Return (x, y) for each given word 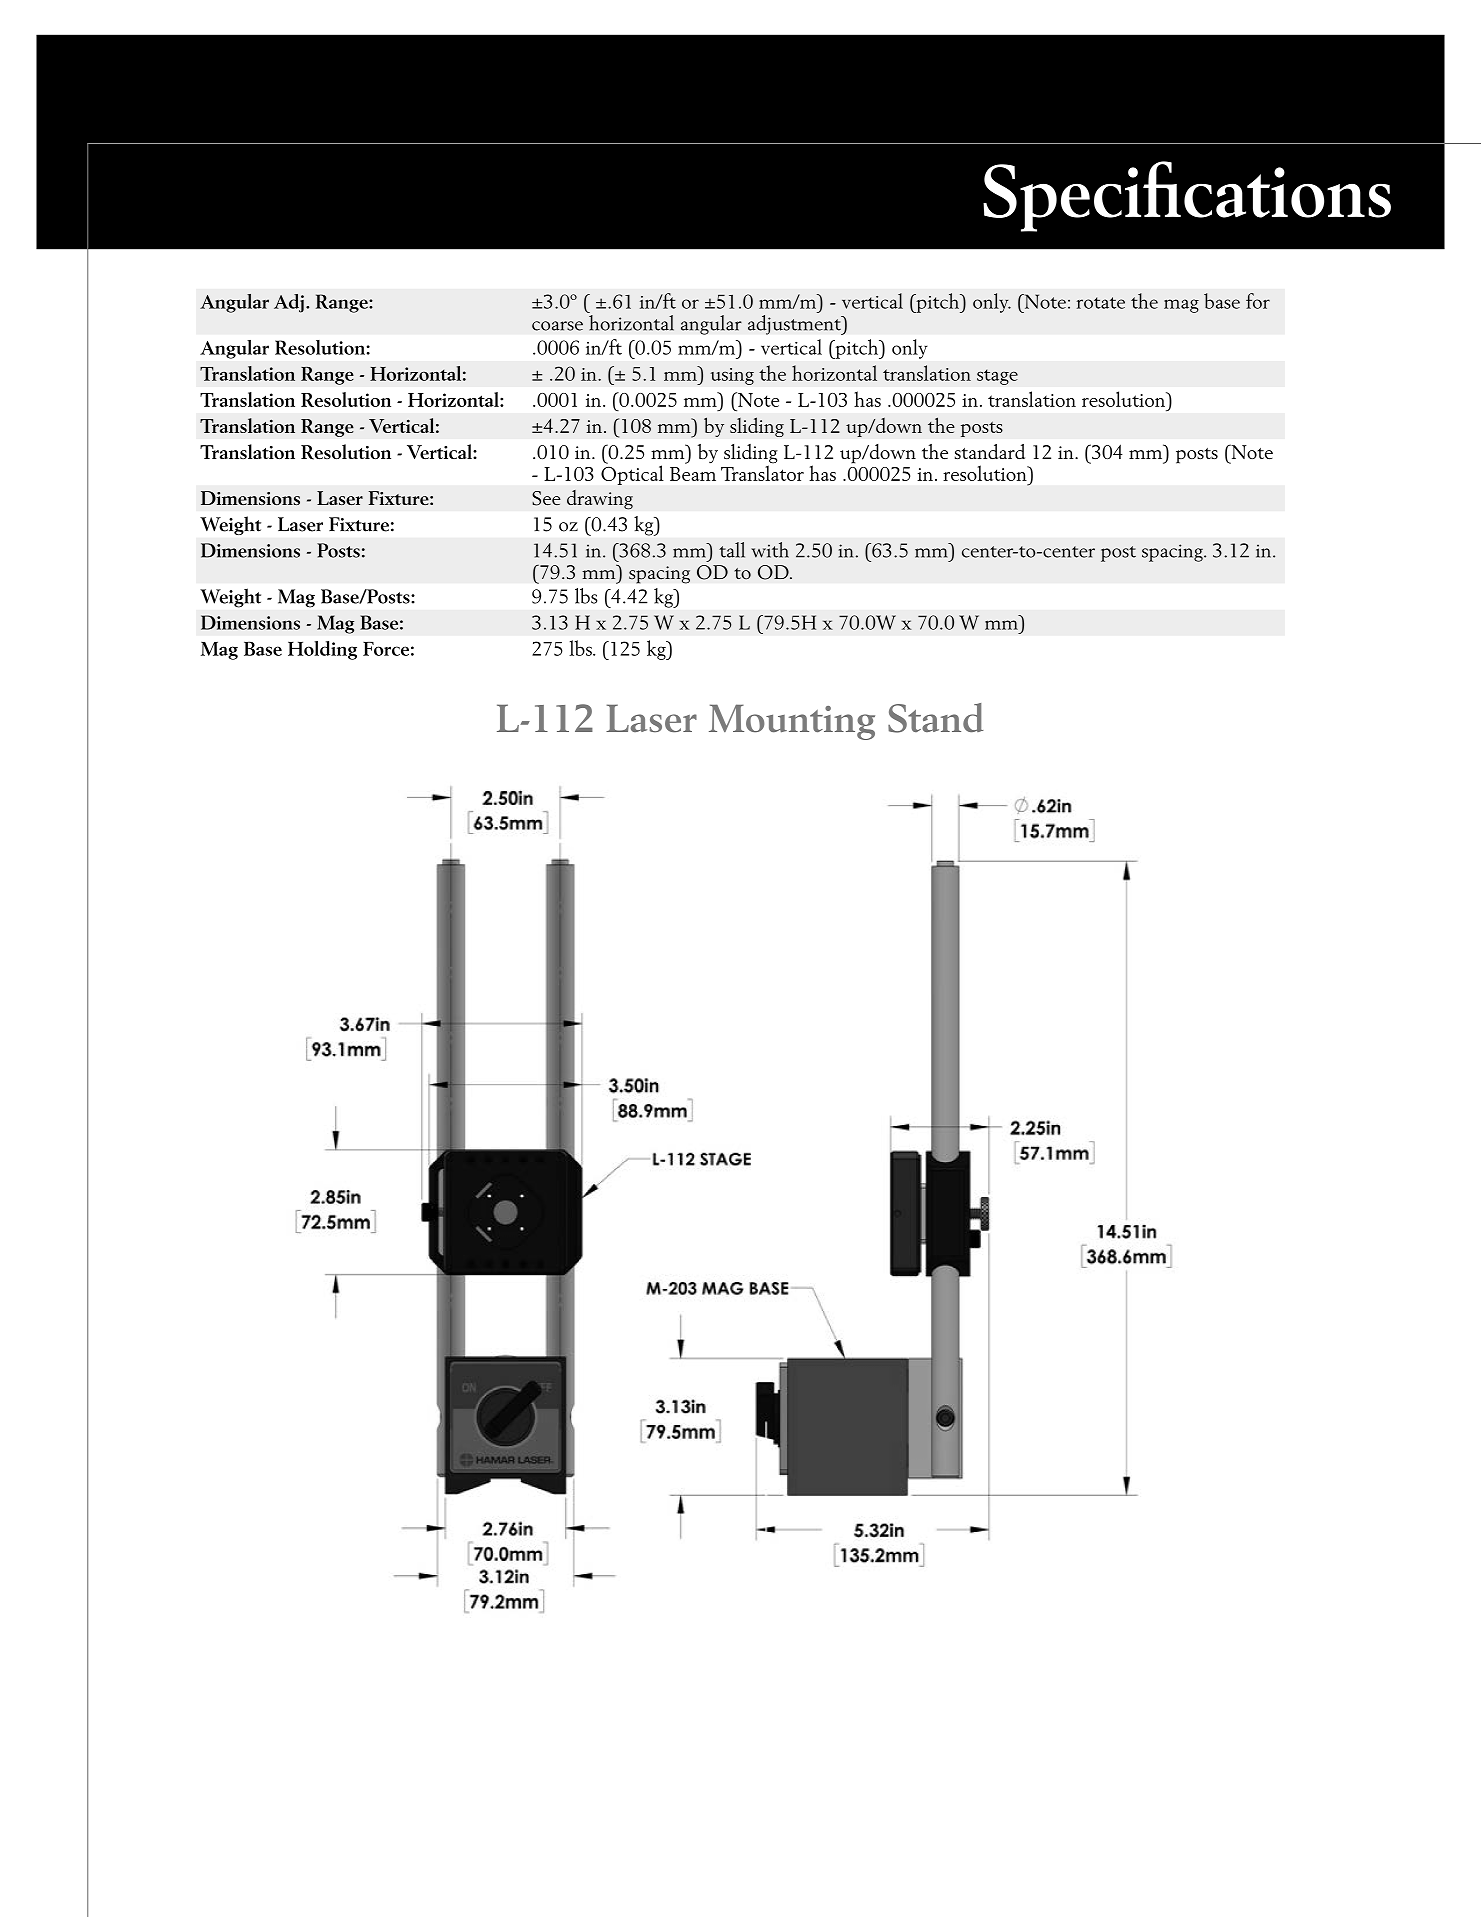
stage (997, 377)
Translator (762, 472)
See (546, 498)
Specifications (1187, 196)
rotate (1101, 303)
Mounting (792, 722)
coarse (557, 326)
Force (386, 649)
